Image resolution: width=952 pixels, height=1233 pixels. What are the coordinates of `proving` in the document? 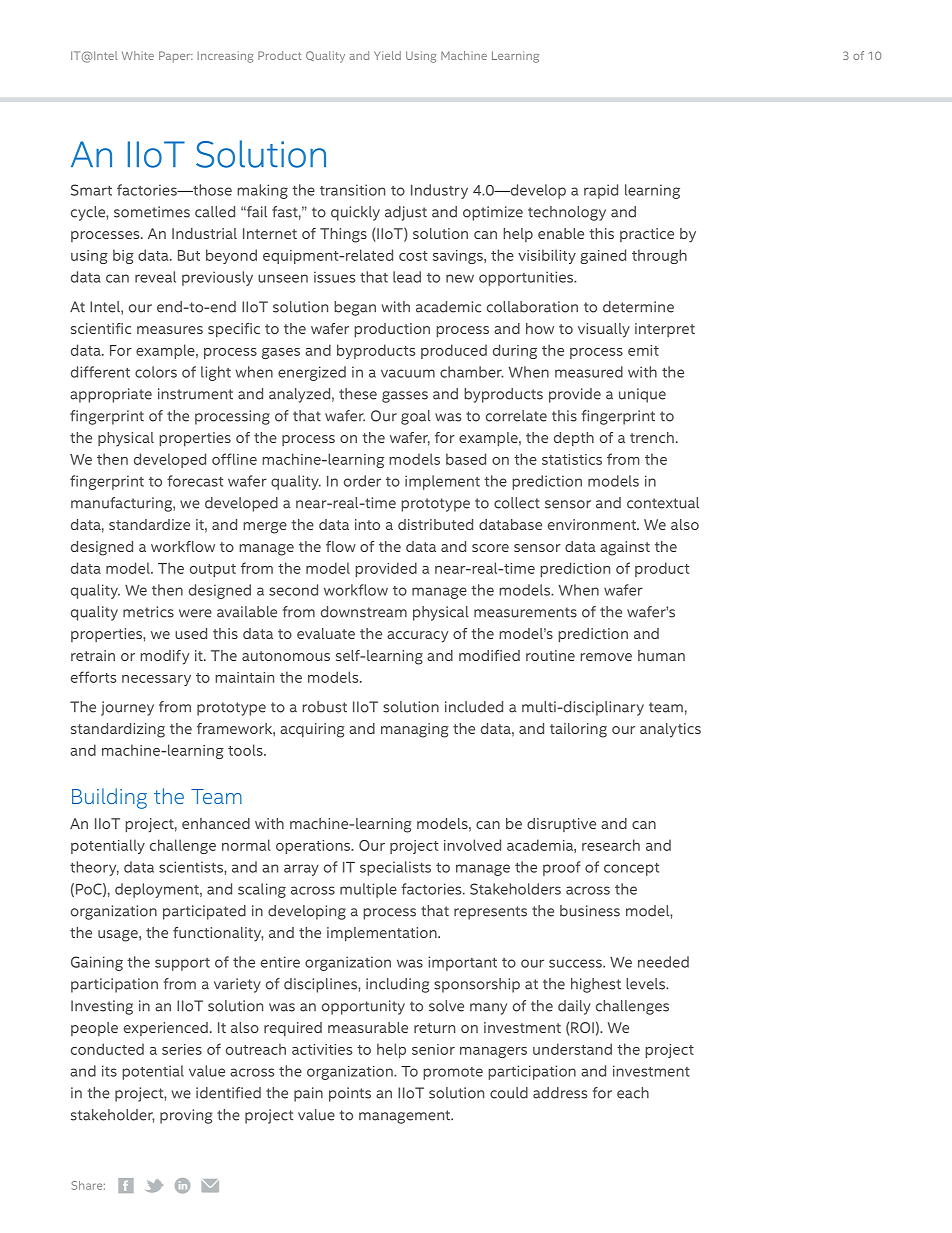 It's located at (186, 1116).
